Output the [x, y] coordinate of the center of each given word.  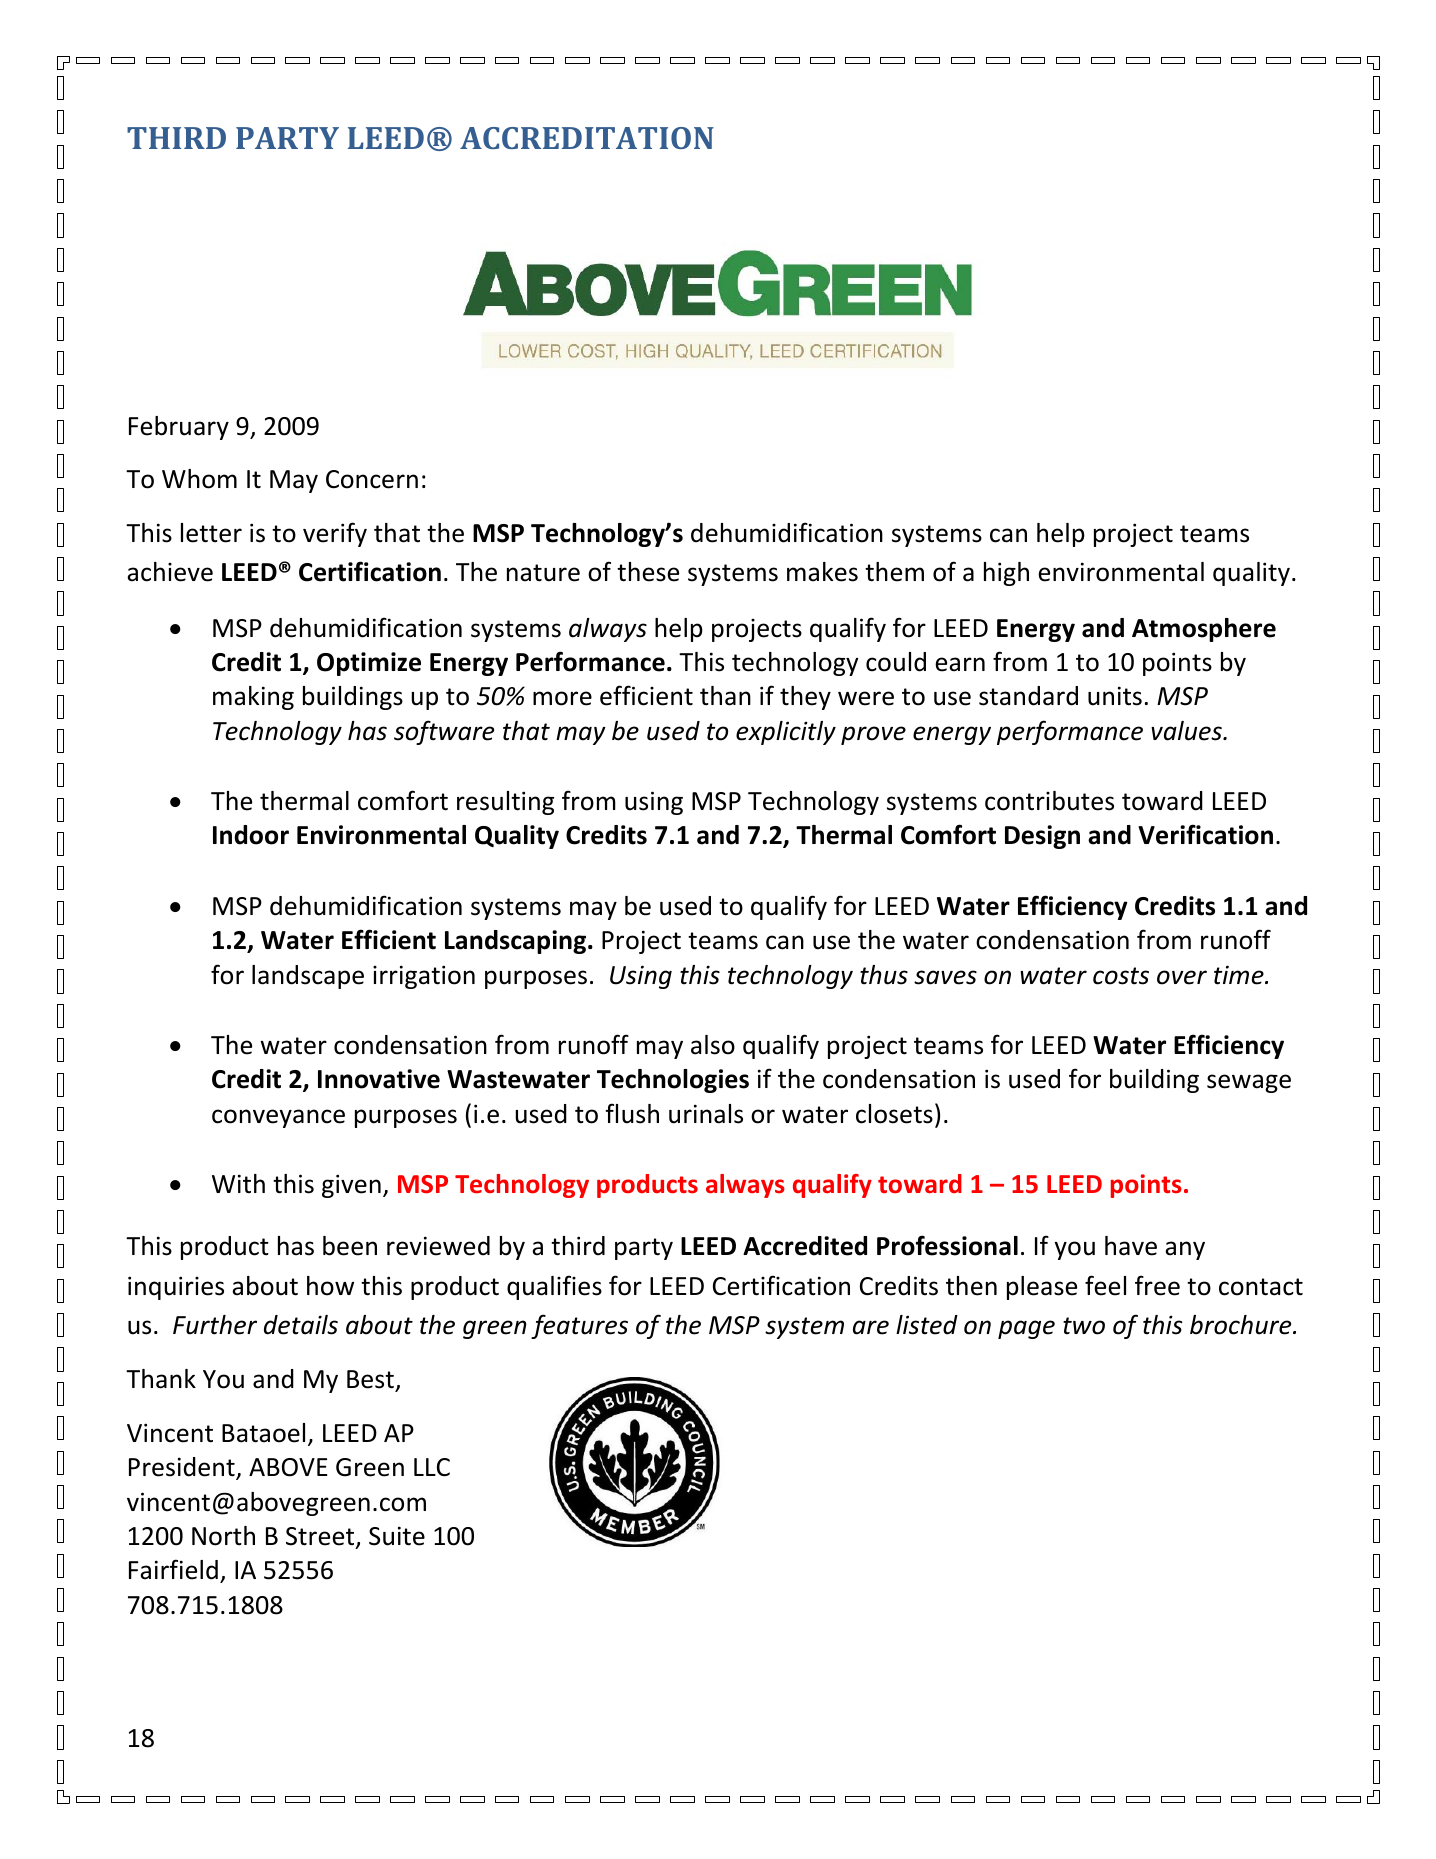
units [1115, 696]
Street [321, 1537]
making [253, 698]
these [648, 572]
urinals [706, 1114]
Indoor [251, 835]
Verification [1205, 834]
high [1006, 574]
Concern [372, 479]
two [1084, 1326]
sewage [1249, 1083]
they [805, 698]
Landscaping [517, 942]
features [579, 1326]
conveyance [278, 1118]
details [301, 1325]
